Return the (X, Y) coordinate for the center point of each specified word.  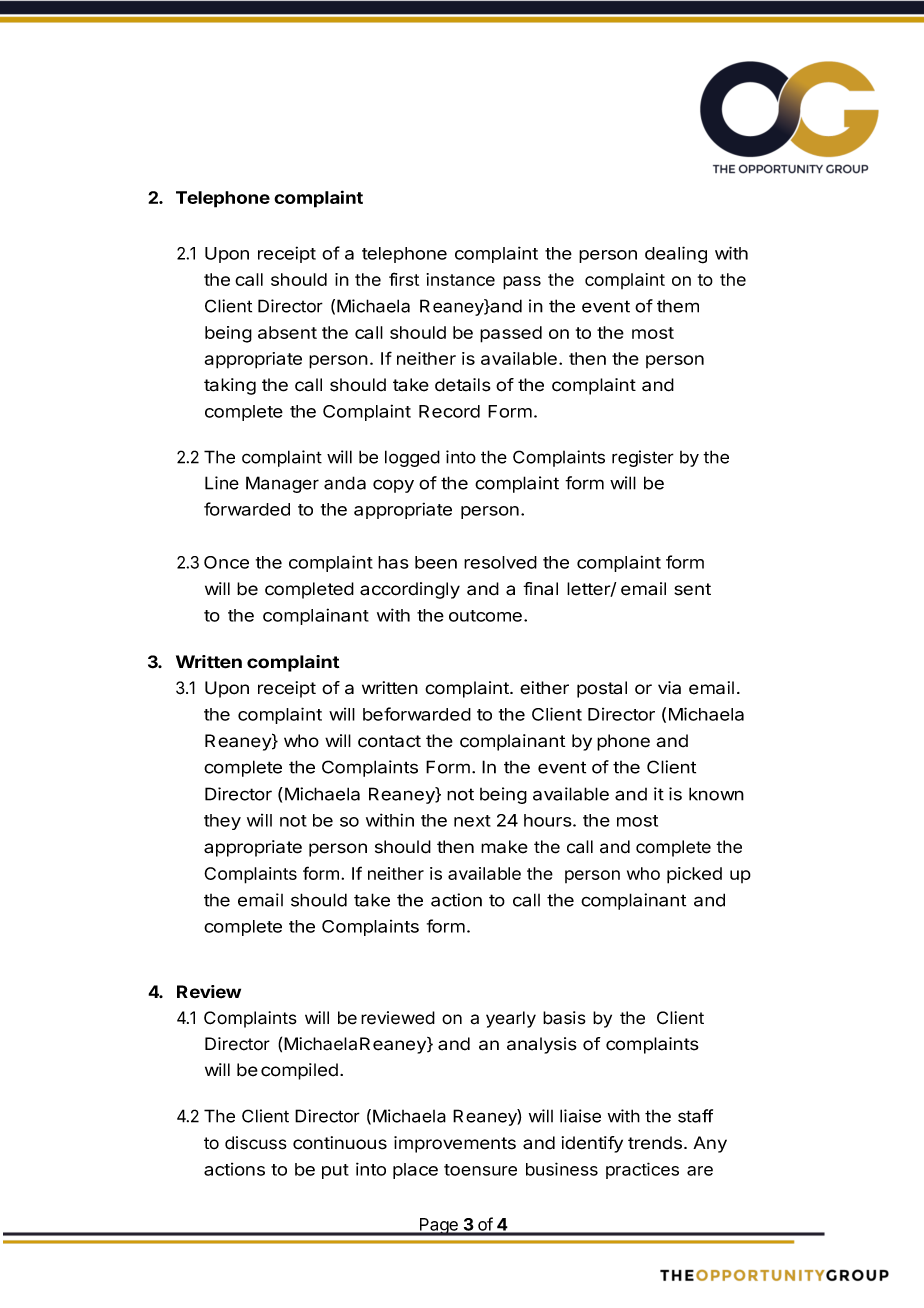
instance (460, 279)
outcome (485, 616)
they (222, 822)
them (678, 306)
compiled (299, 1071)
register (643, 458)
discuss (256, 1143)
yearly (511, 1019)
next (472, 821)
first (404, 279)
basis (564, 1018)
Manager (282, 484)
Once (226, 562)
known (716, 794)
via (669, 688)
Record (449, 411)
